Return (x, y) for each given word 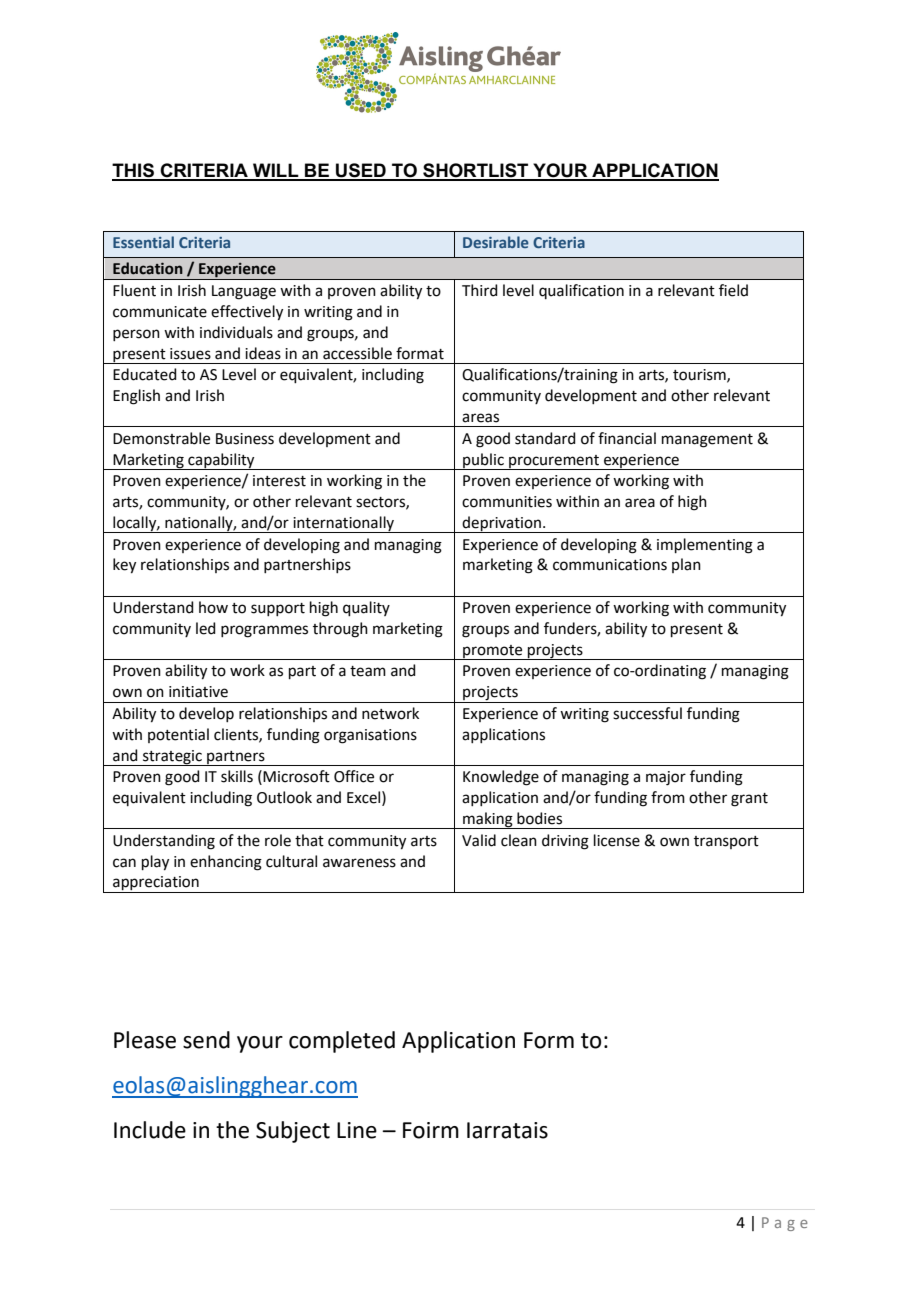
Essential (143, 242)
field (733, 290)
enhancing (226, 863)
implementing (705, 546)
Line (357, 1130)
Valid (479, 840)
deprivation (502, 524)
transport (726, 842)
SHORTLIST (476, 171)
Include (150, 1130)
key (124, 566)
